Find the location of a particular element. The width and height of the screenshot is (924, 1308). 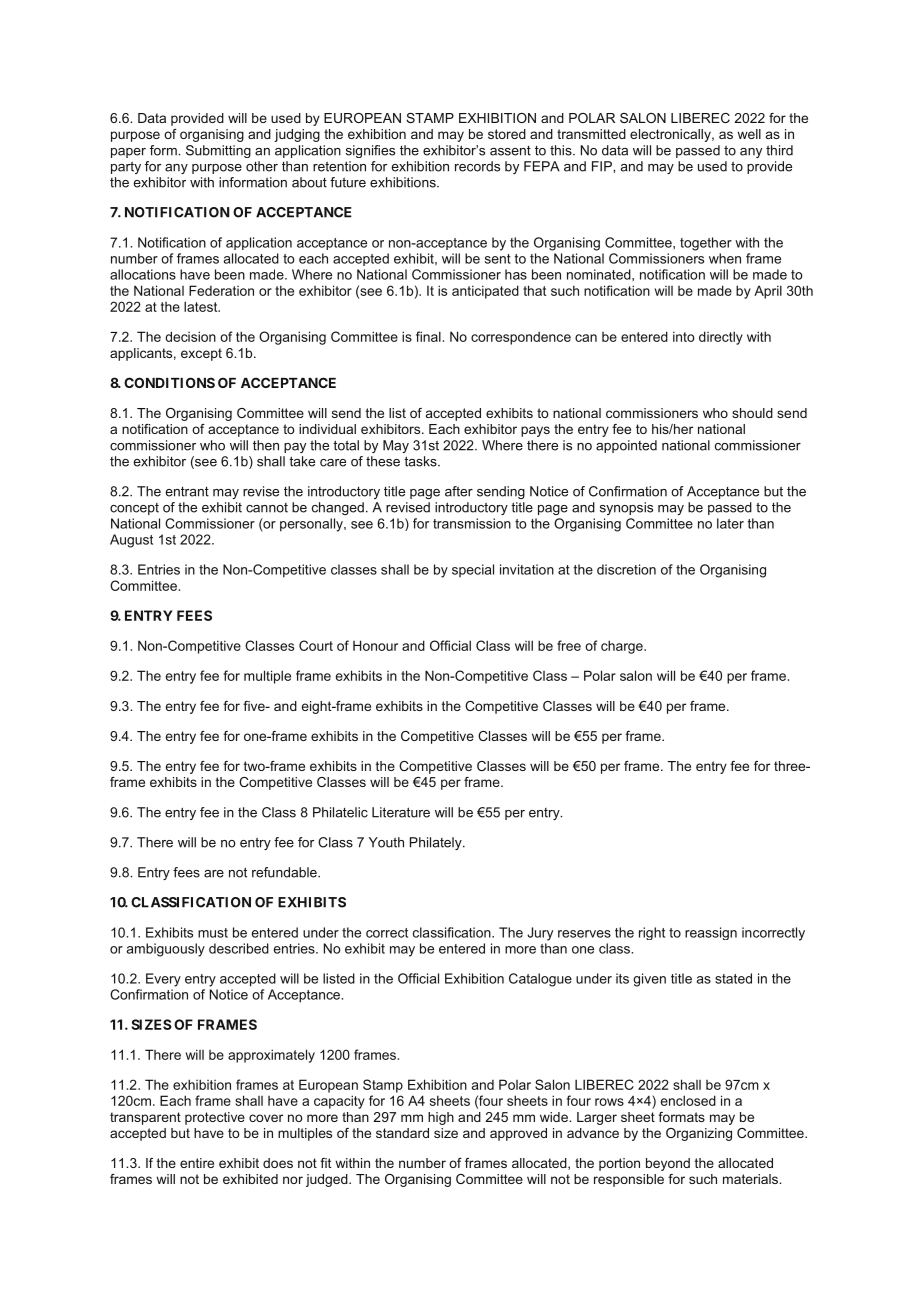

Organizing is located at coordinates (699, 1134).
